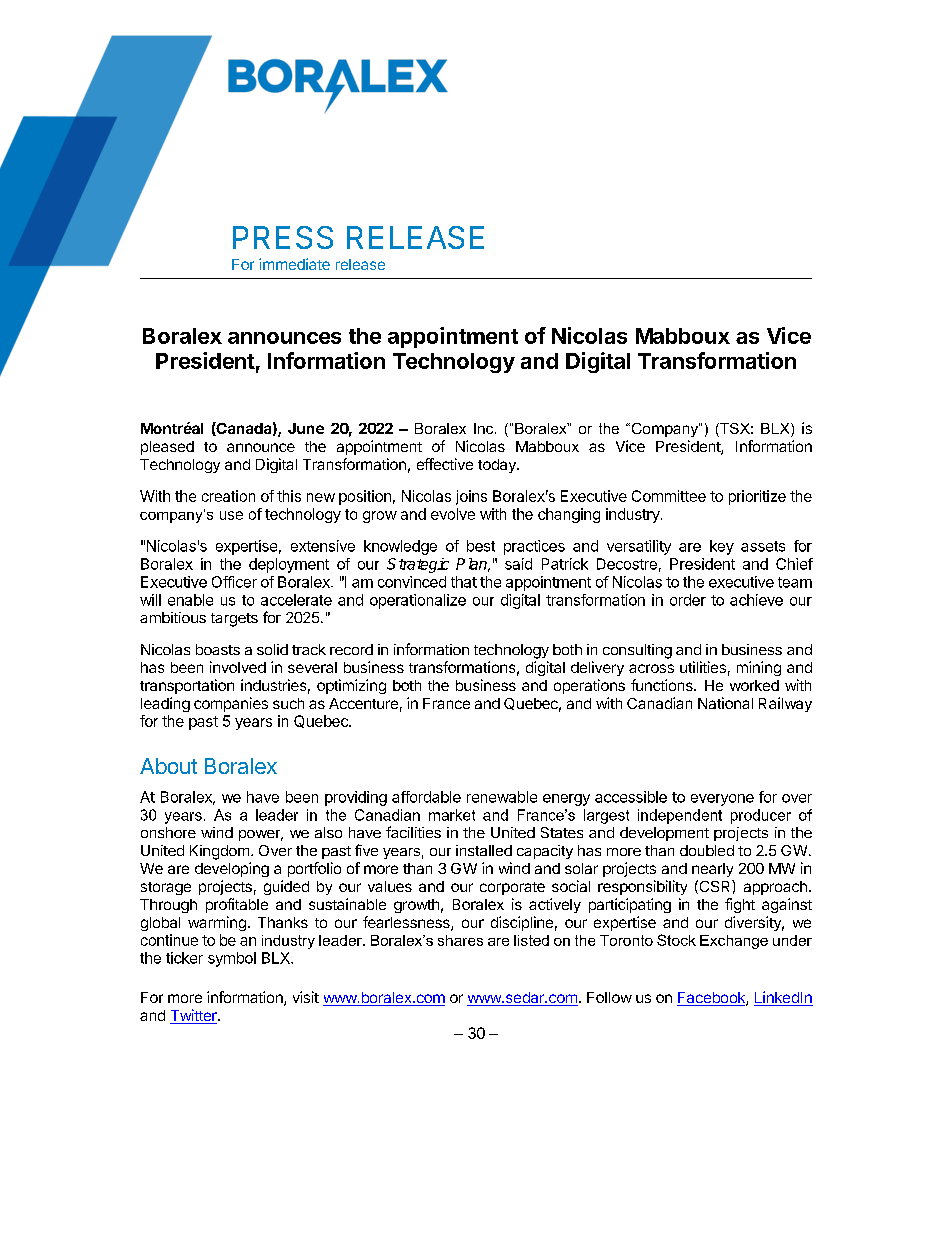 The height and width of the image is (1233, 952). Describe the element at coordinates (757, 497) in the image. I see `prioritize` at that location.
